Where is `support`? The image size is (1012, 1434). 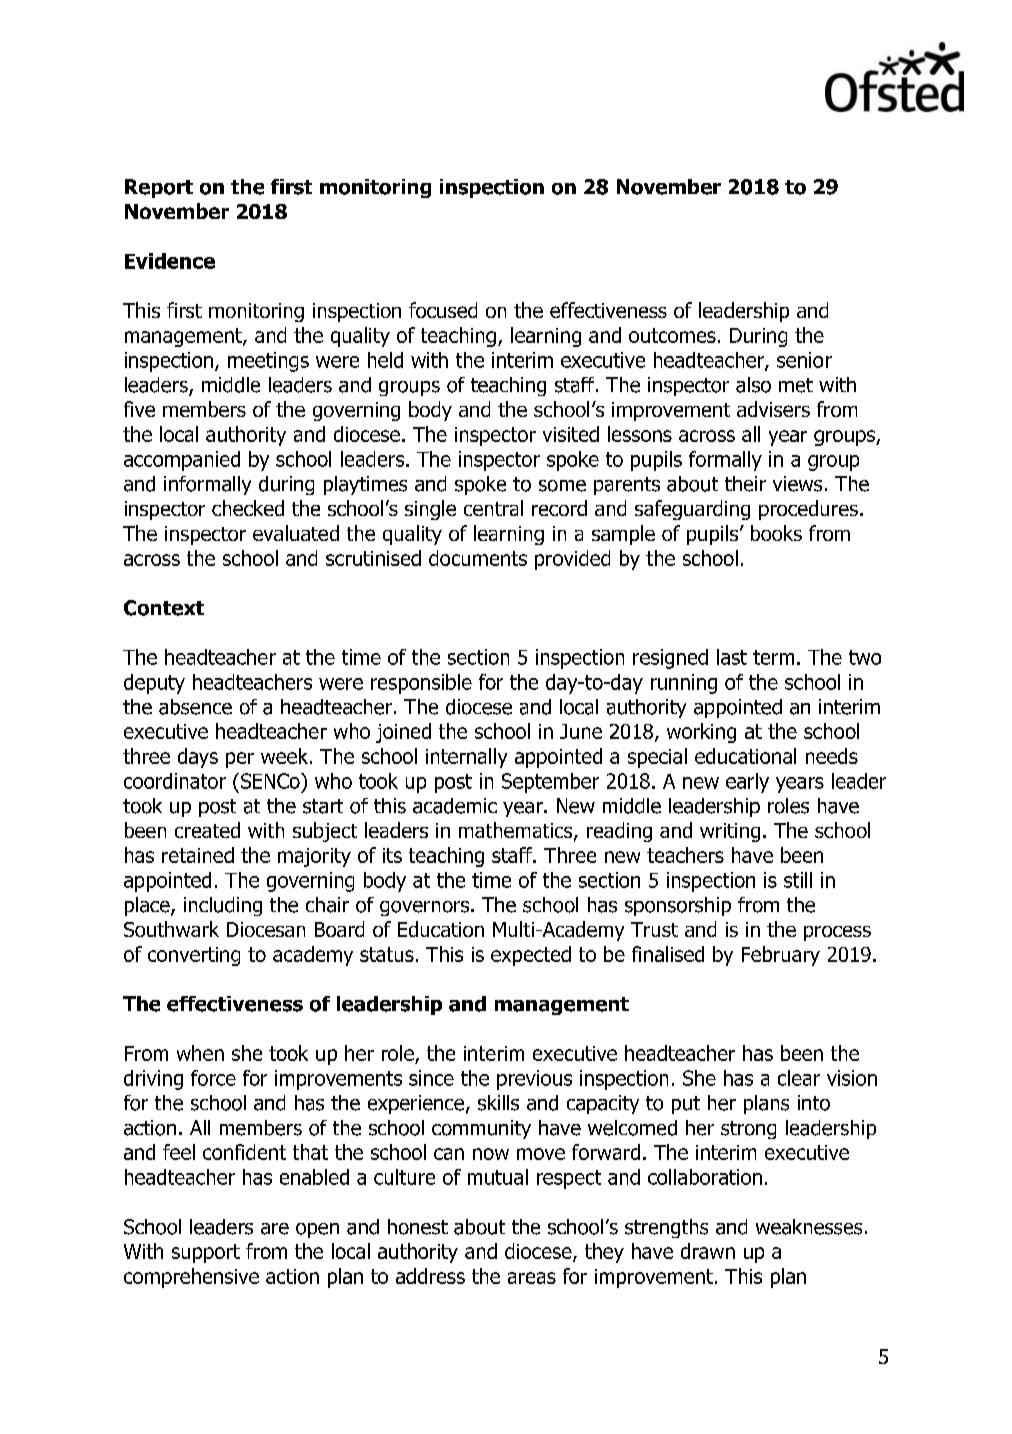
support is located at coordinates (206, 1253).
